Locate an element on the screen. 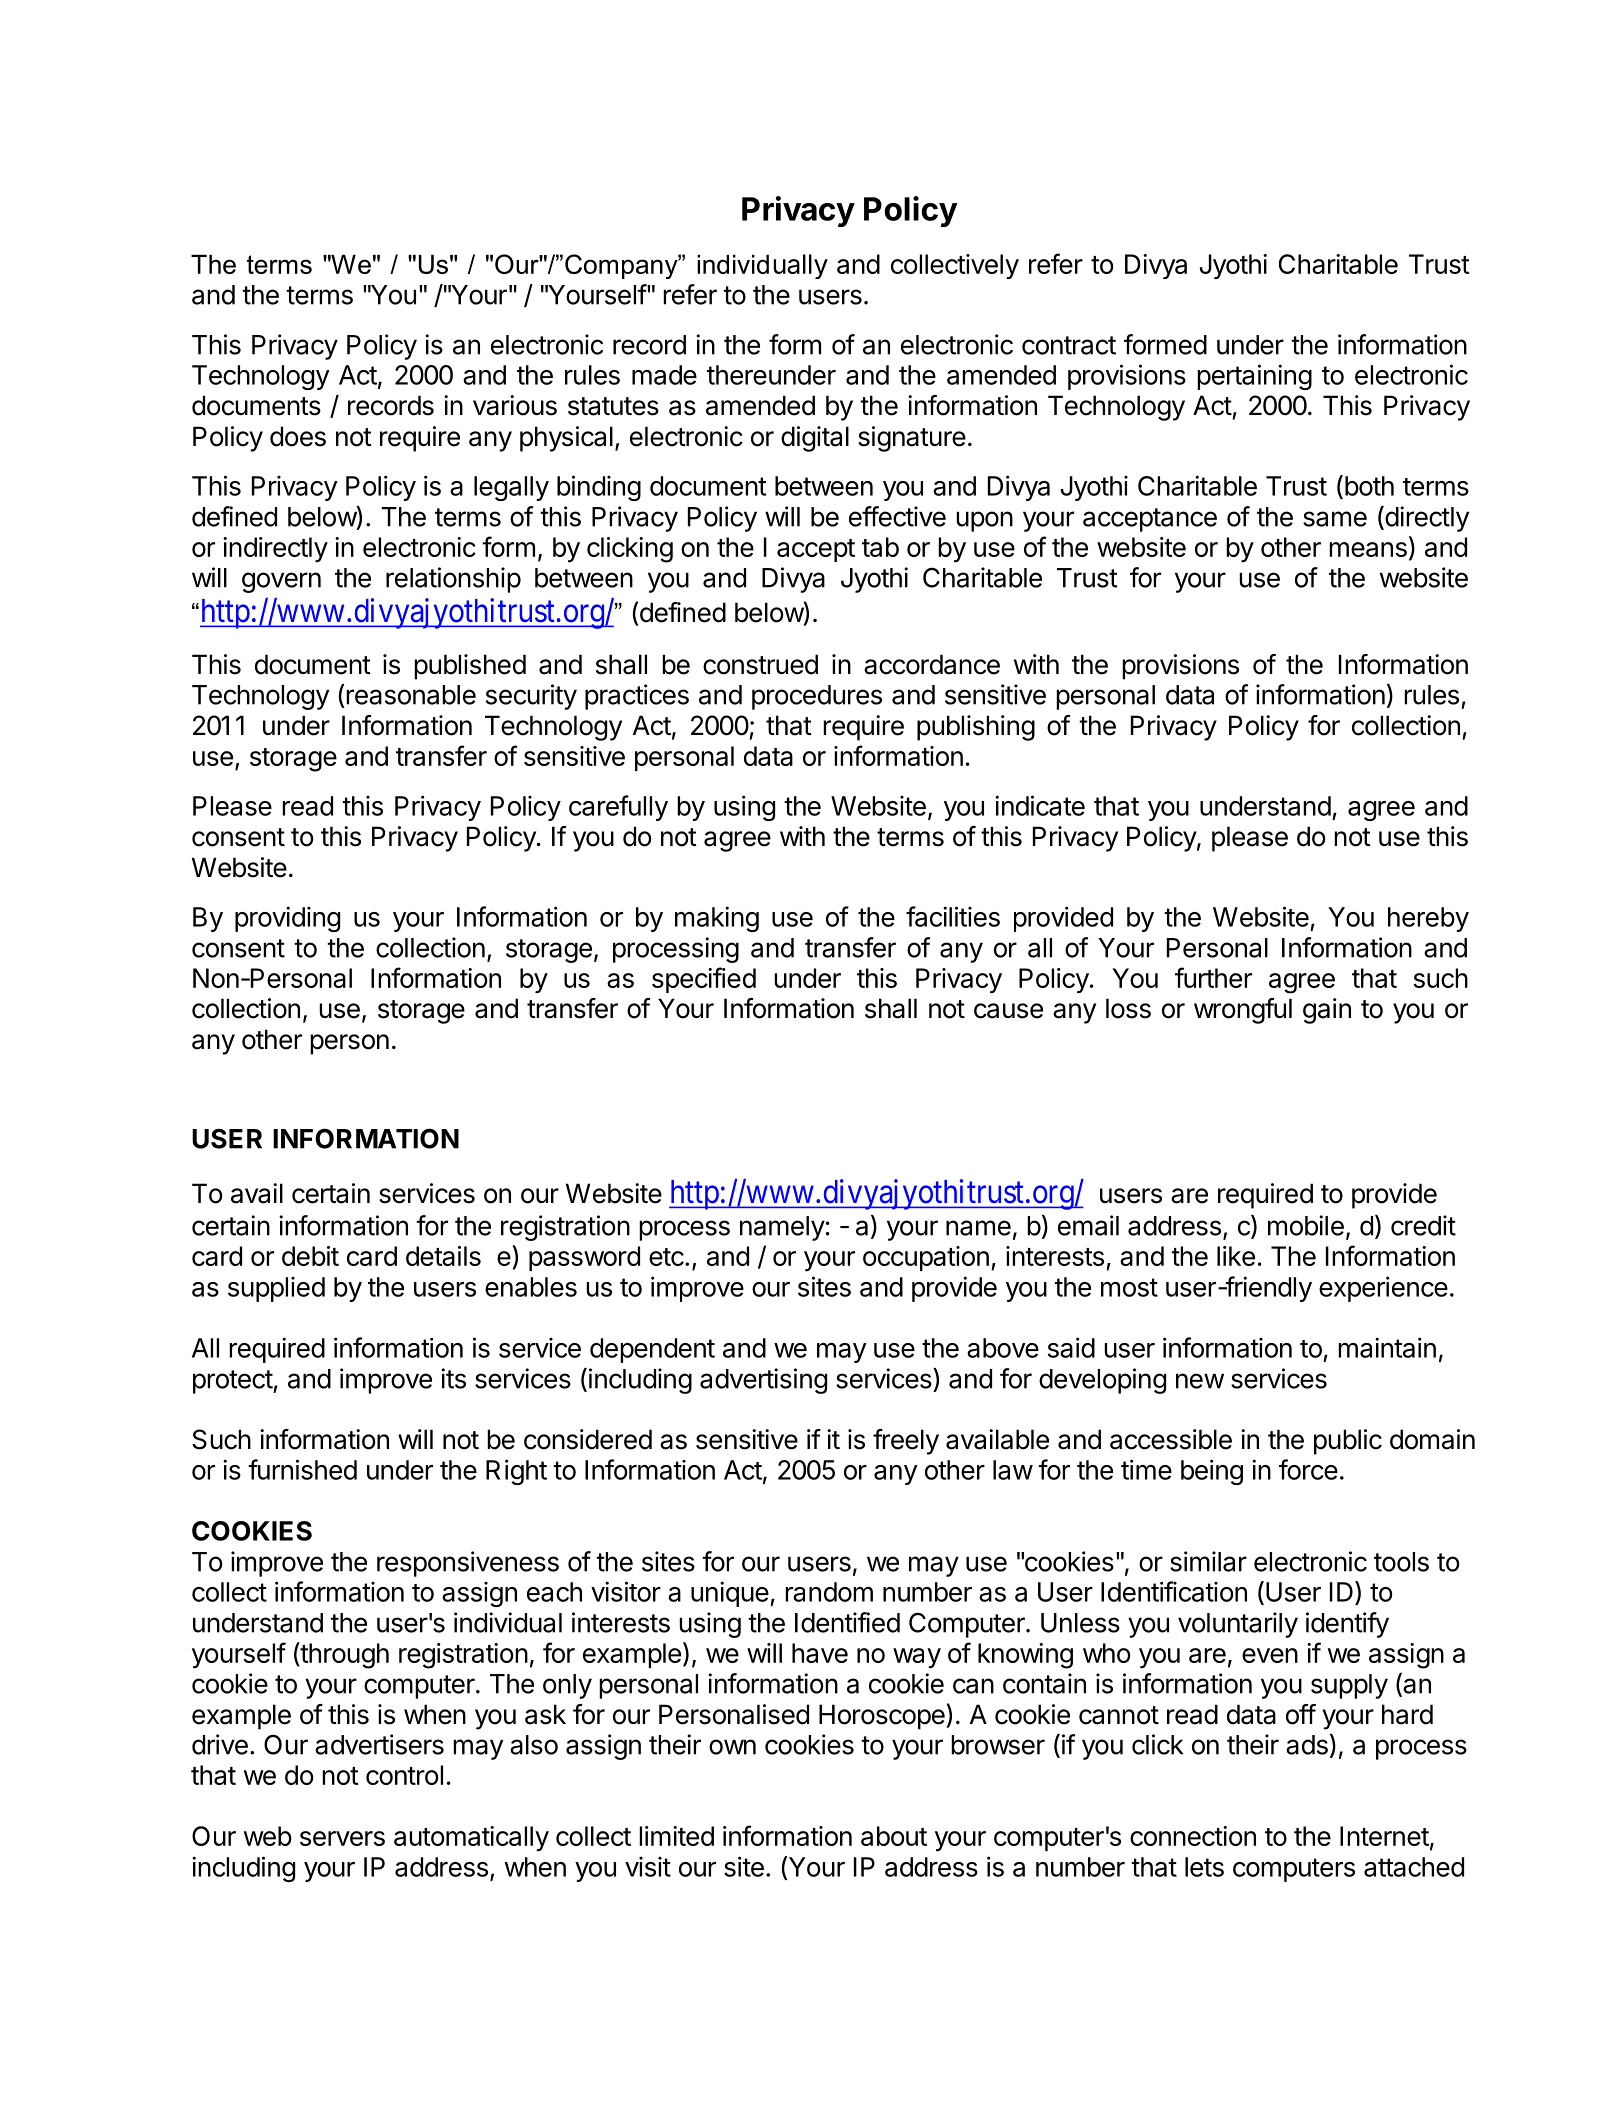 This screenshot has height=2102, width=1624. does is located at coordinates (298, 436).
